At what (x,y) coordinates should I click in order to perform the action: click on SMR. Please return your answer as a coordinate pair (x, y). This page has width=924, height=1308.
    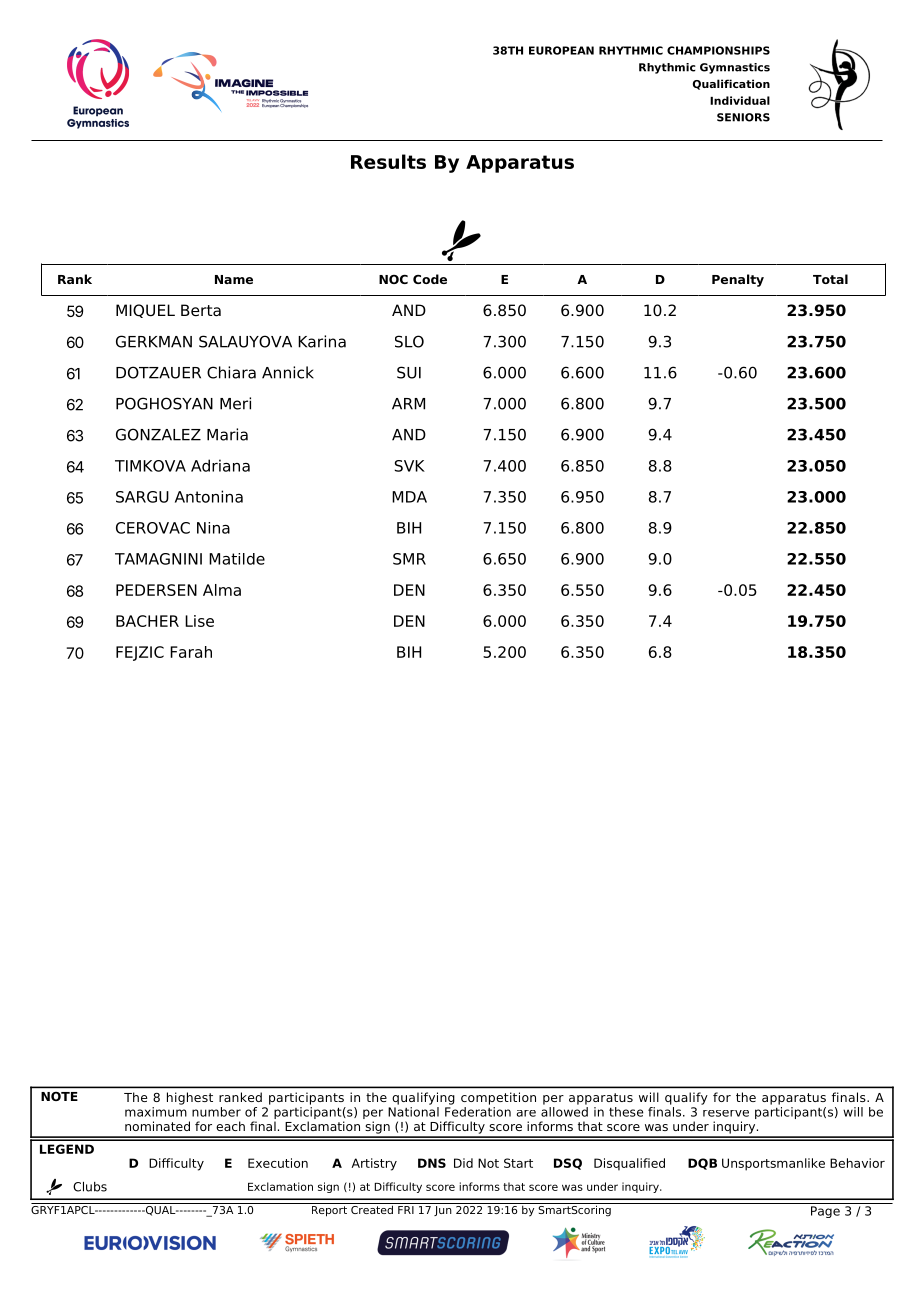
    Looking at the image, I should click on (409, 559).
